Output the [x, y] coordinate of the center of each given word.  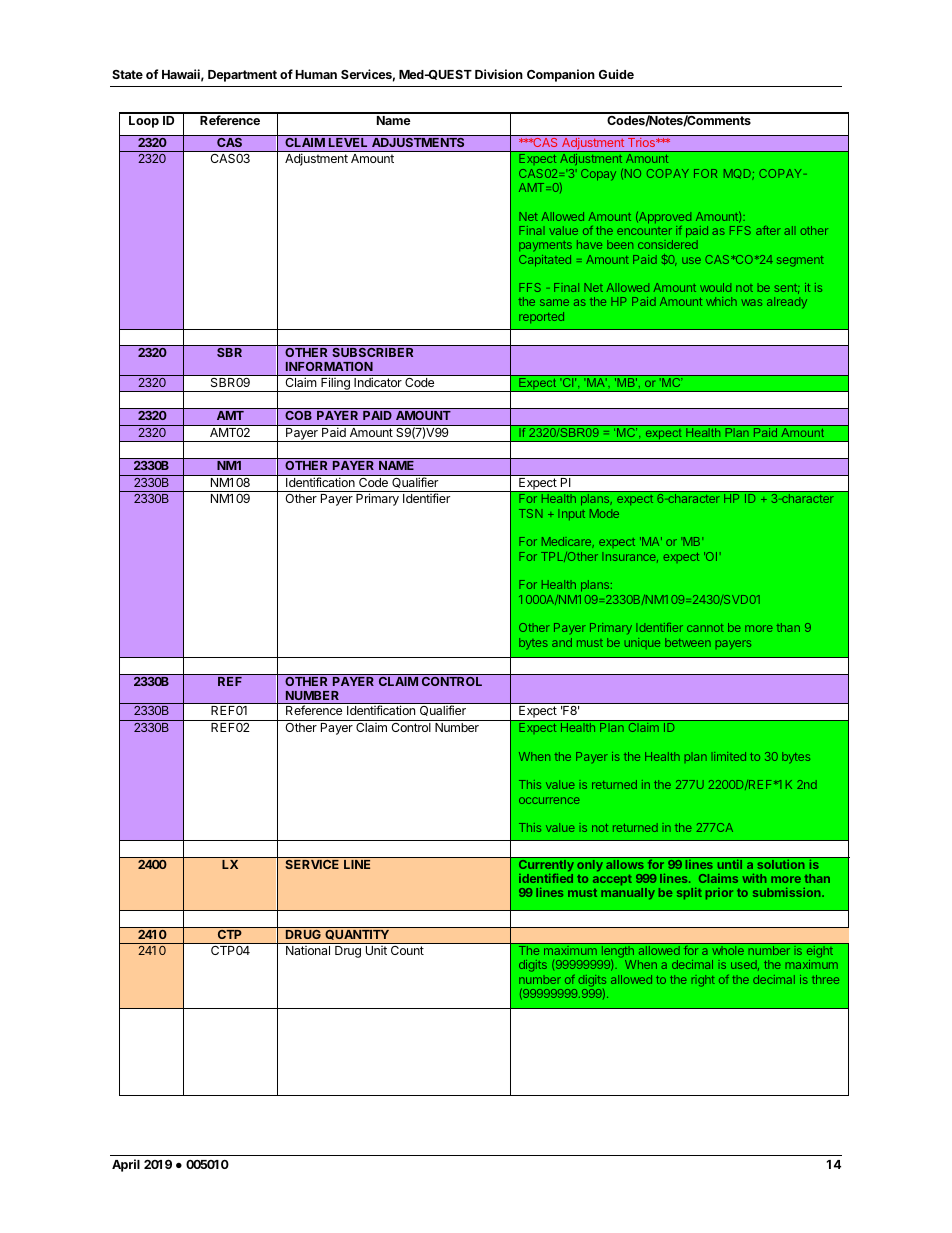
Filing [335, 384]
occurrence [549, 800]
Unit [376, 950]
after [768, 230]
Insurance [630, 557]
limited [730, 756]
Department [242, 76]
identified [546, 878]
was [751, 302]
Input [571, 514]
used [745, 965]
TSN [531, 513]
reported [541, 317]
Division [499, 74]
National [308, 950]
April [126, 1165]
